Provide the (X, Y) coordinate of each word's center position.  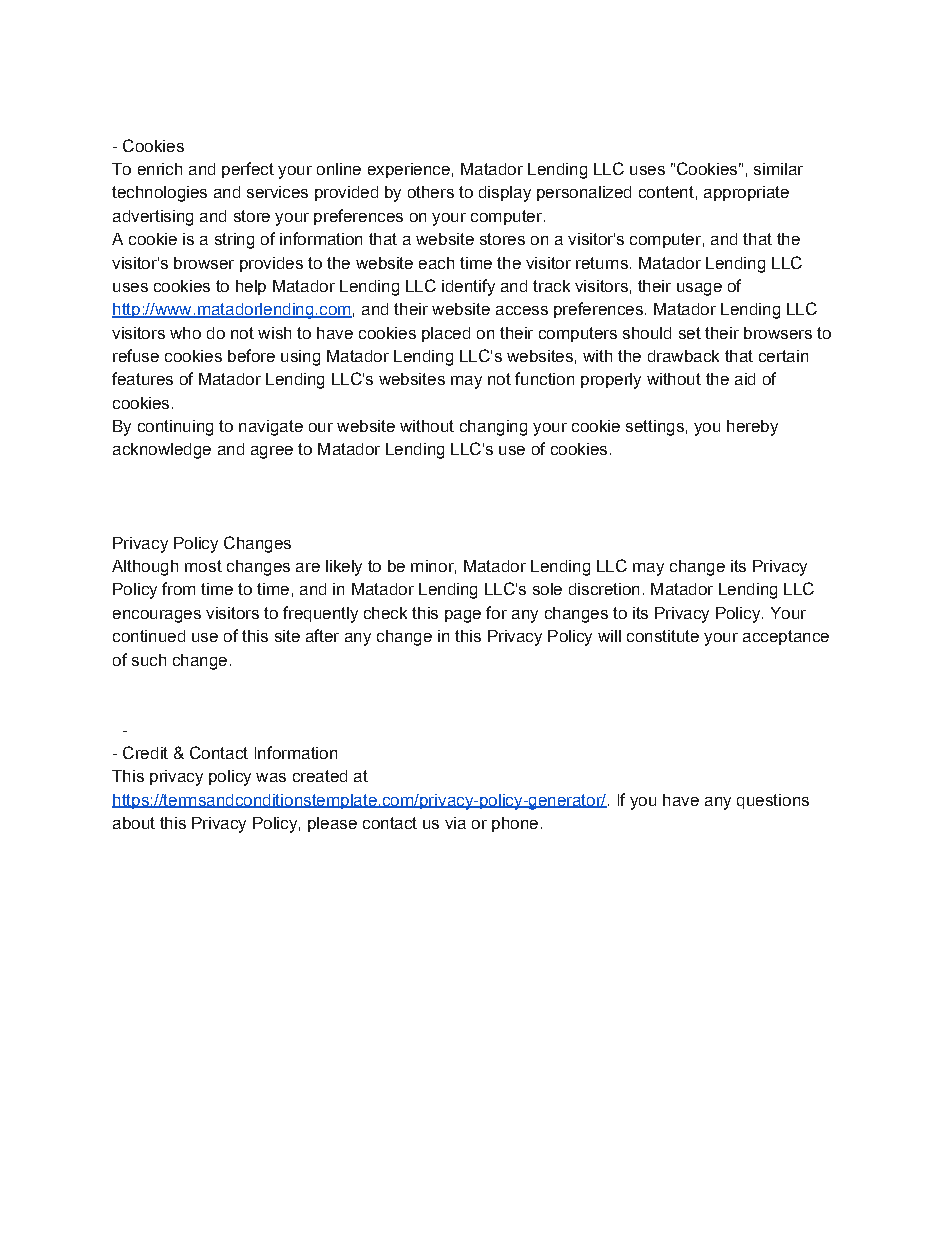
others (431, 192)
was (271, 777)
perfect (248, 170)
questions (773, 801)
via (455, 823)
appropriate (746, 193)
